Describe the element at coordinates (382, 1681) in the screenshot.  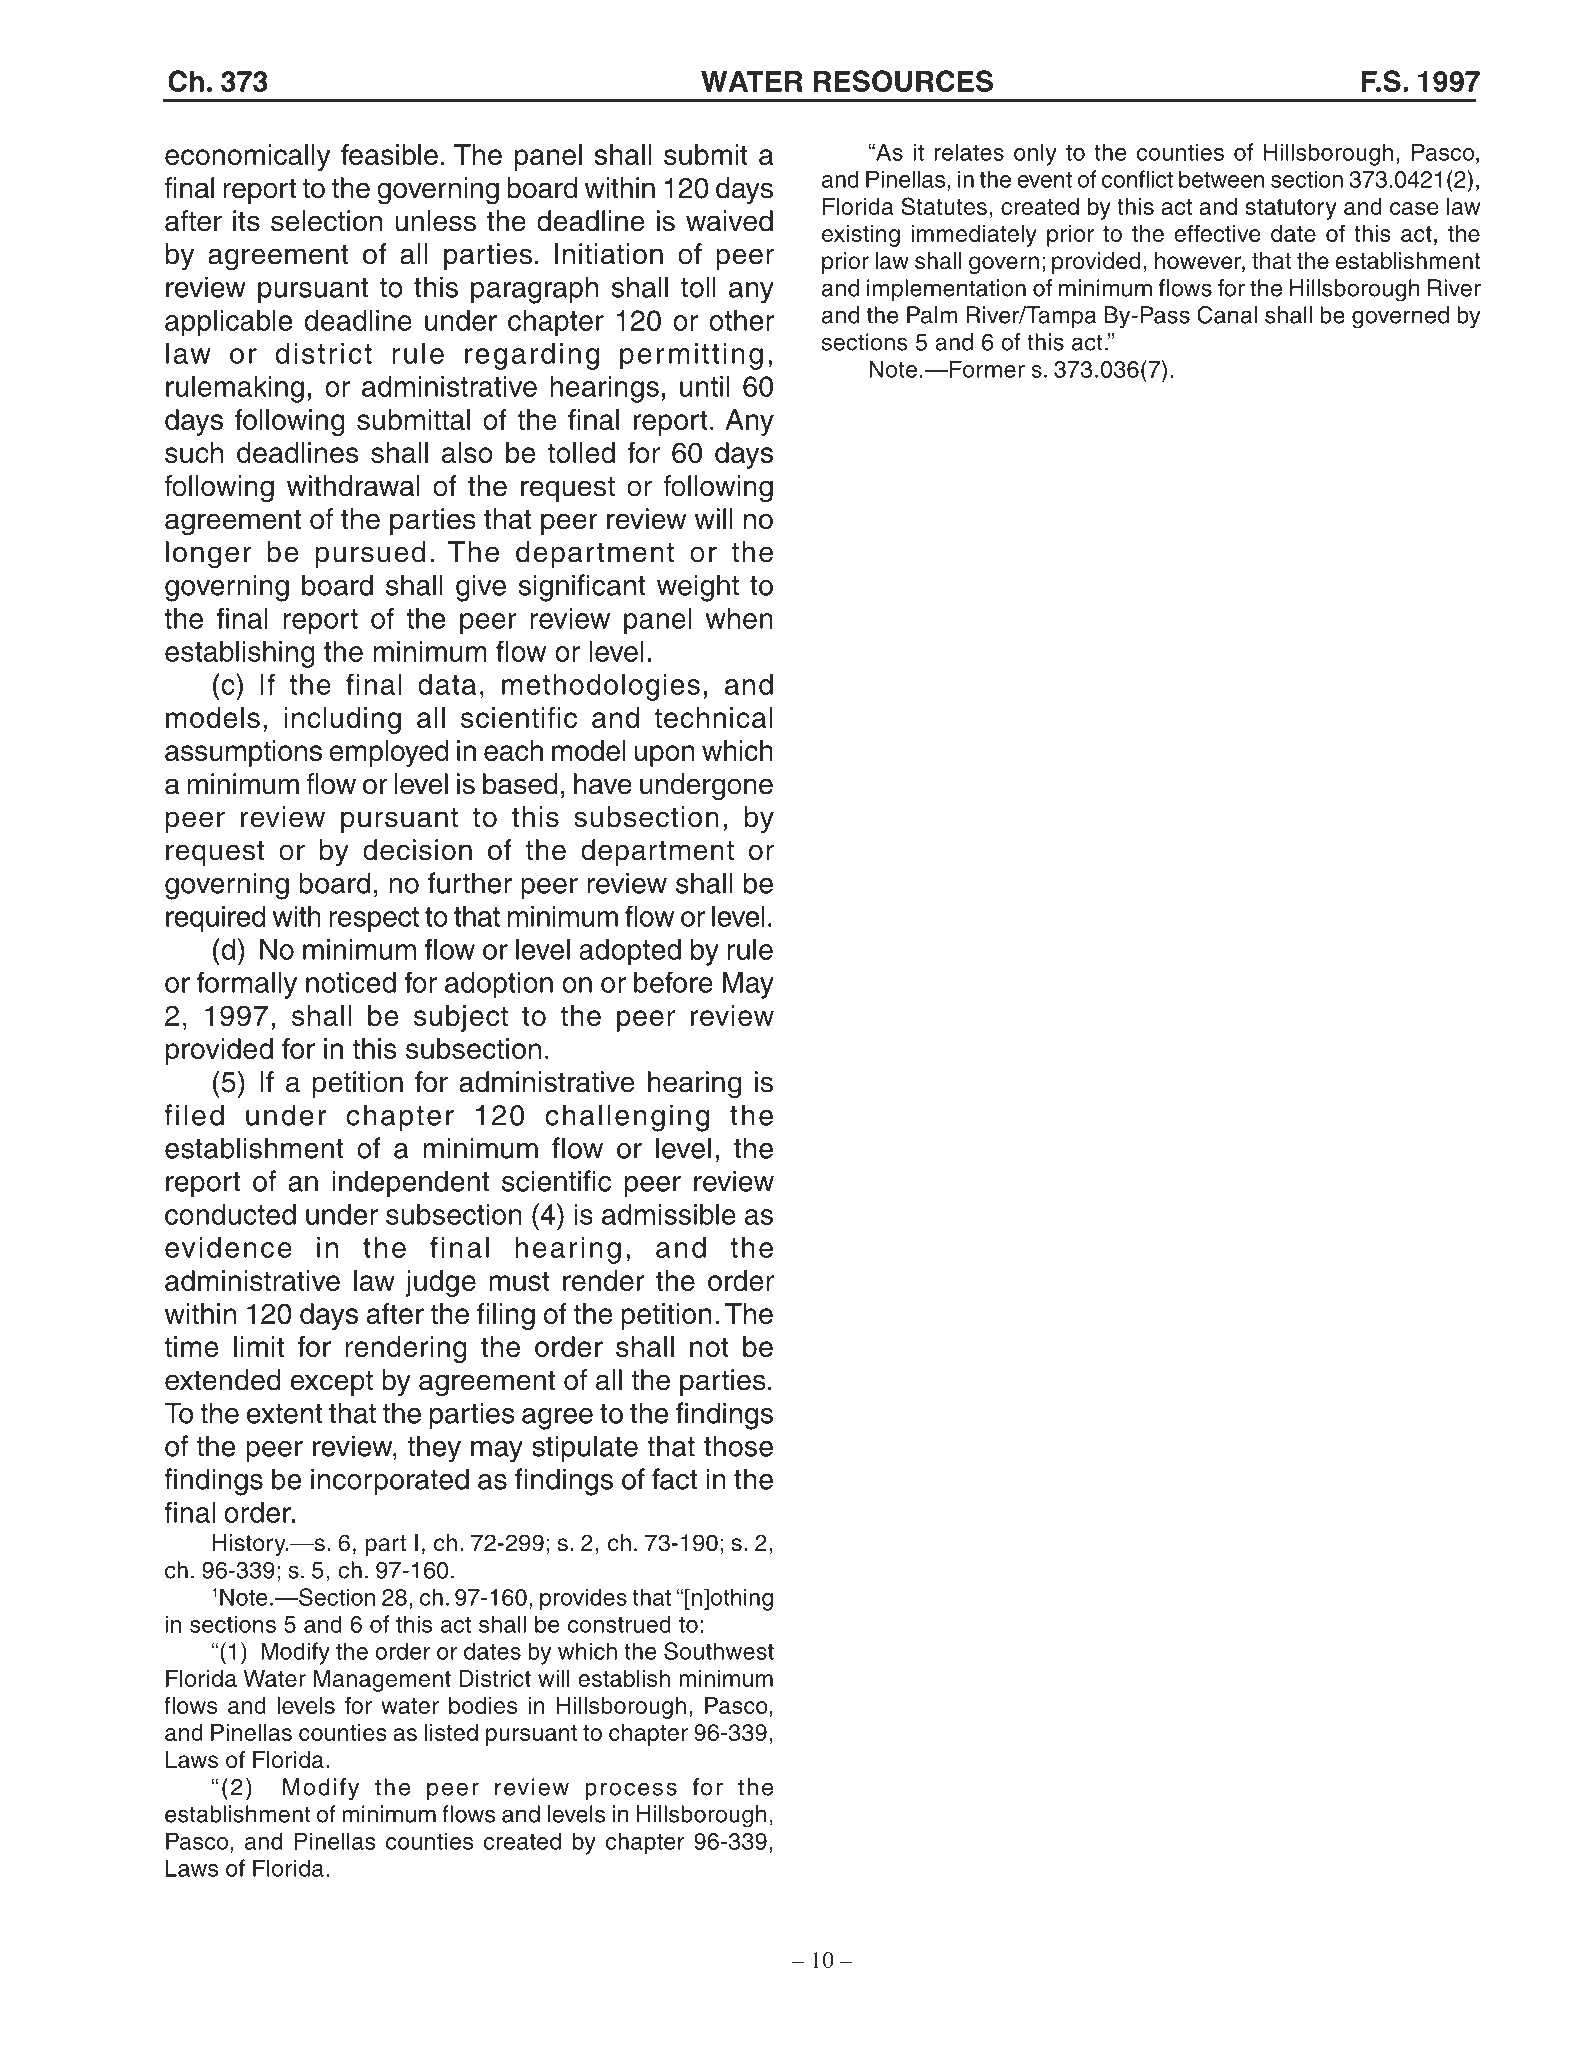
I see `Management` at that location.
